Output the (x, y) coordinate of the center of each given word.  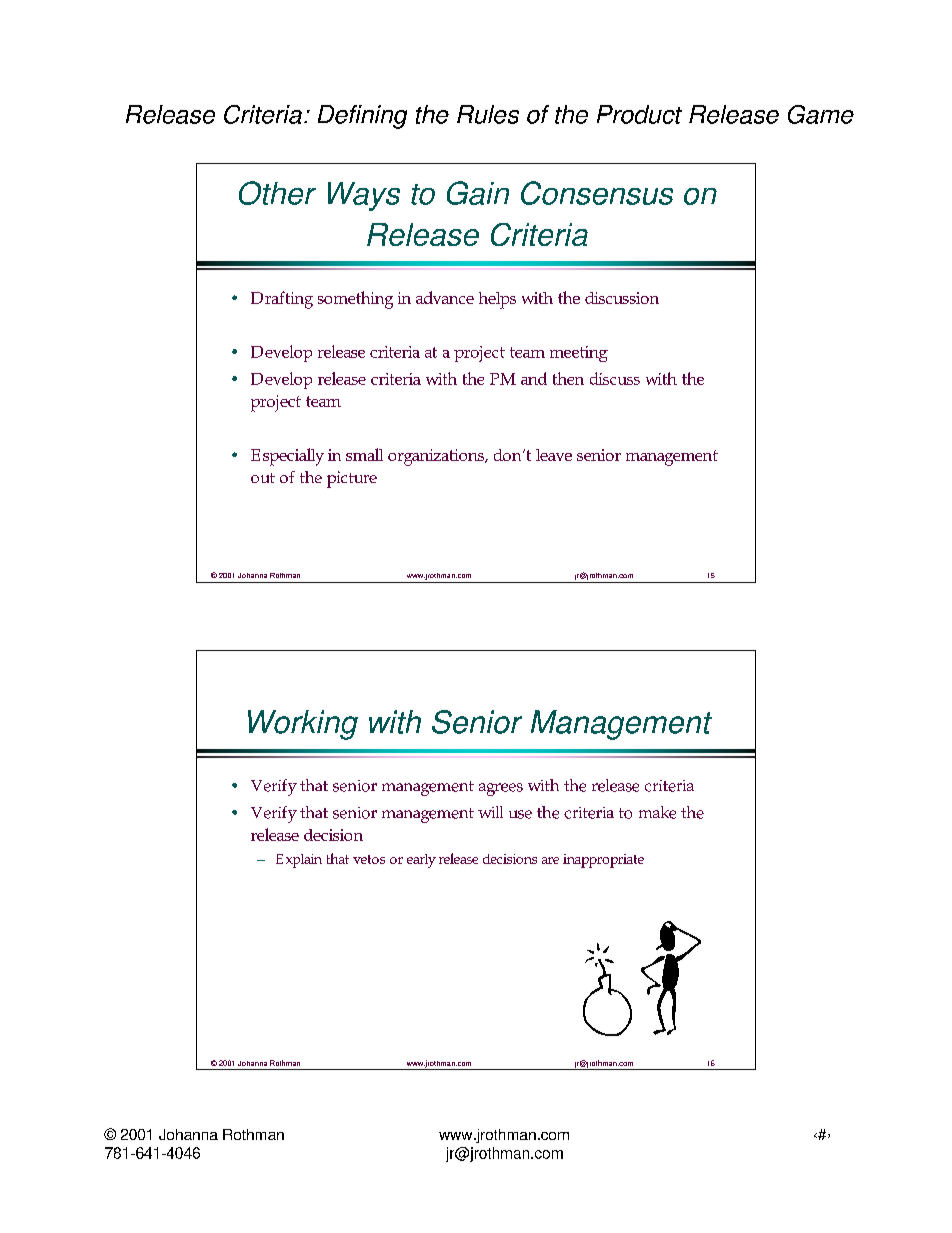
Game (821, 114)
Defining (362, 117)
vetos (369, 859)
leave (554, 455)
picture (352, 479)
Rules (488, 114)
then (568, 378)
